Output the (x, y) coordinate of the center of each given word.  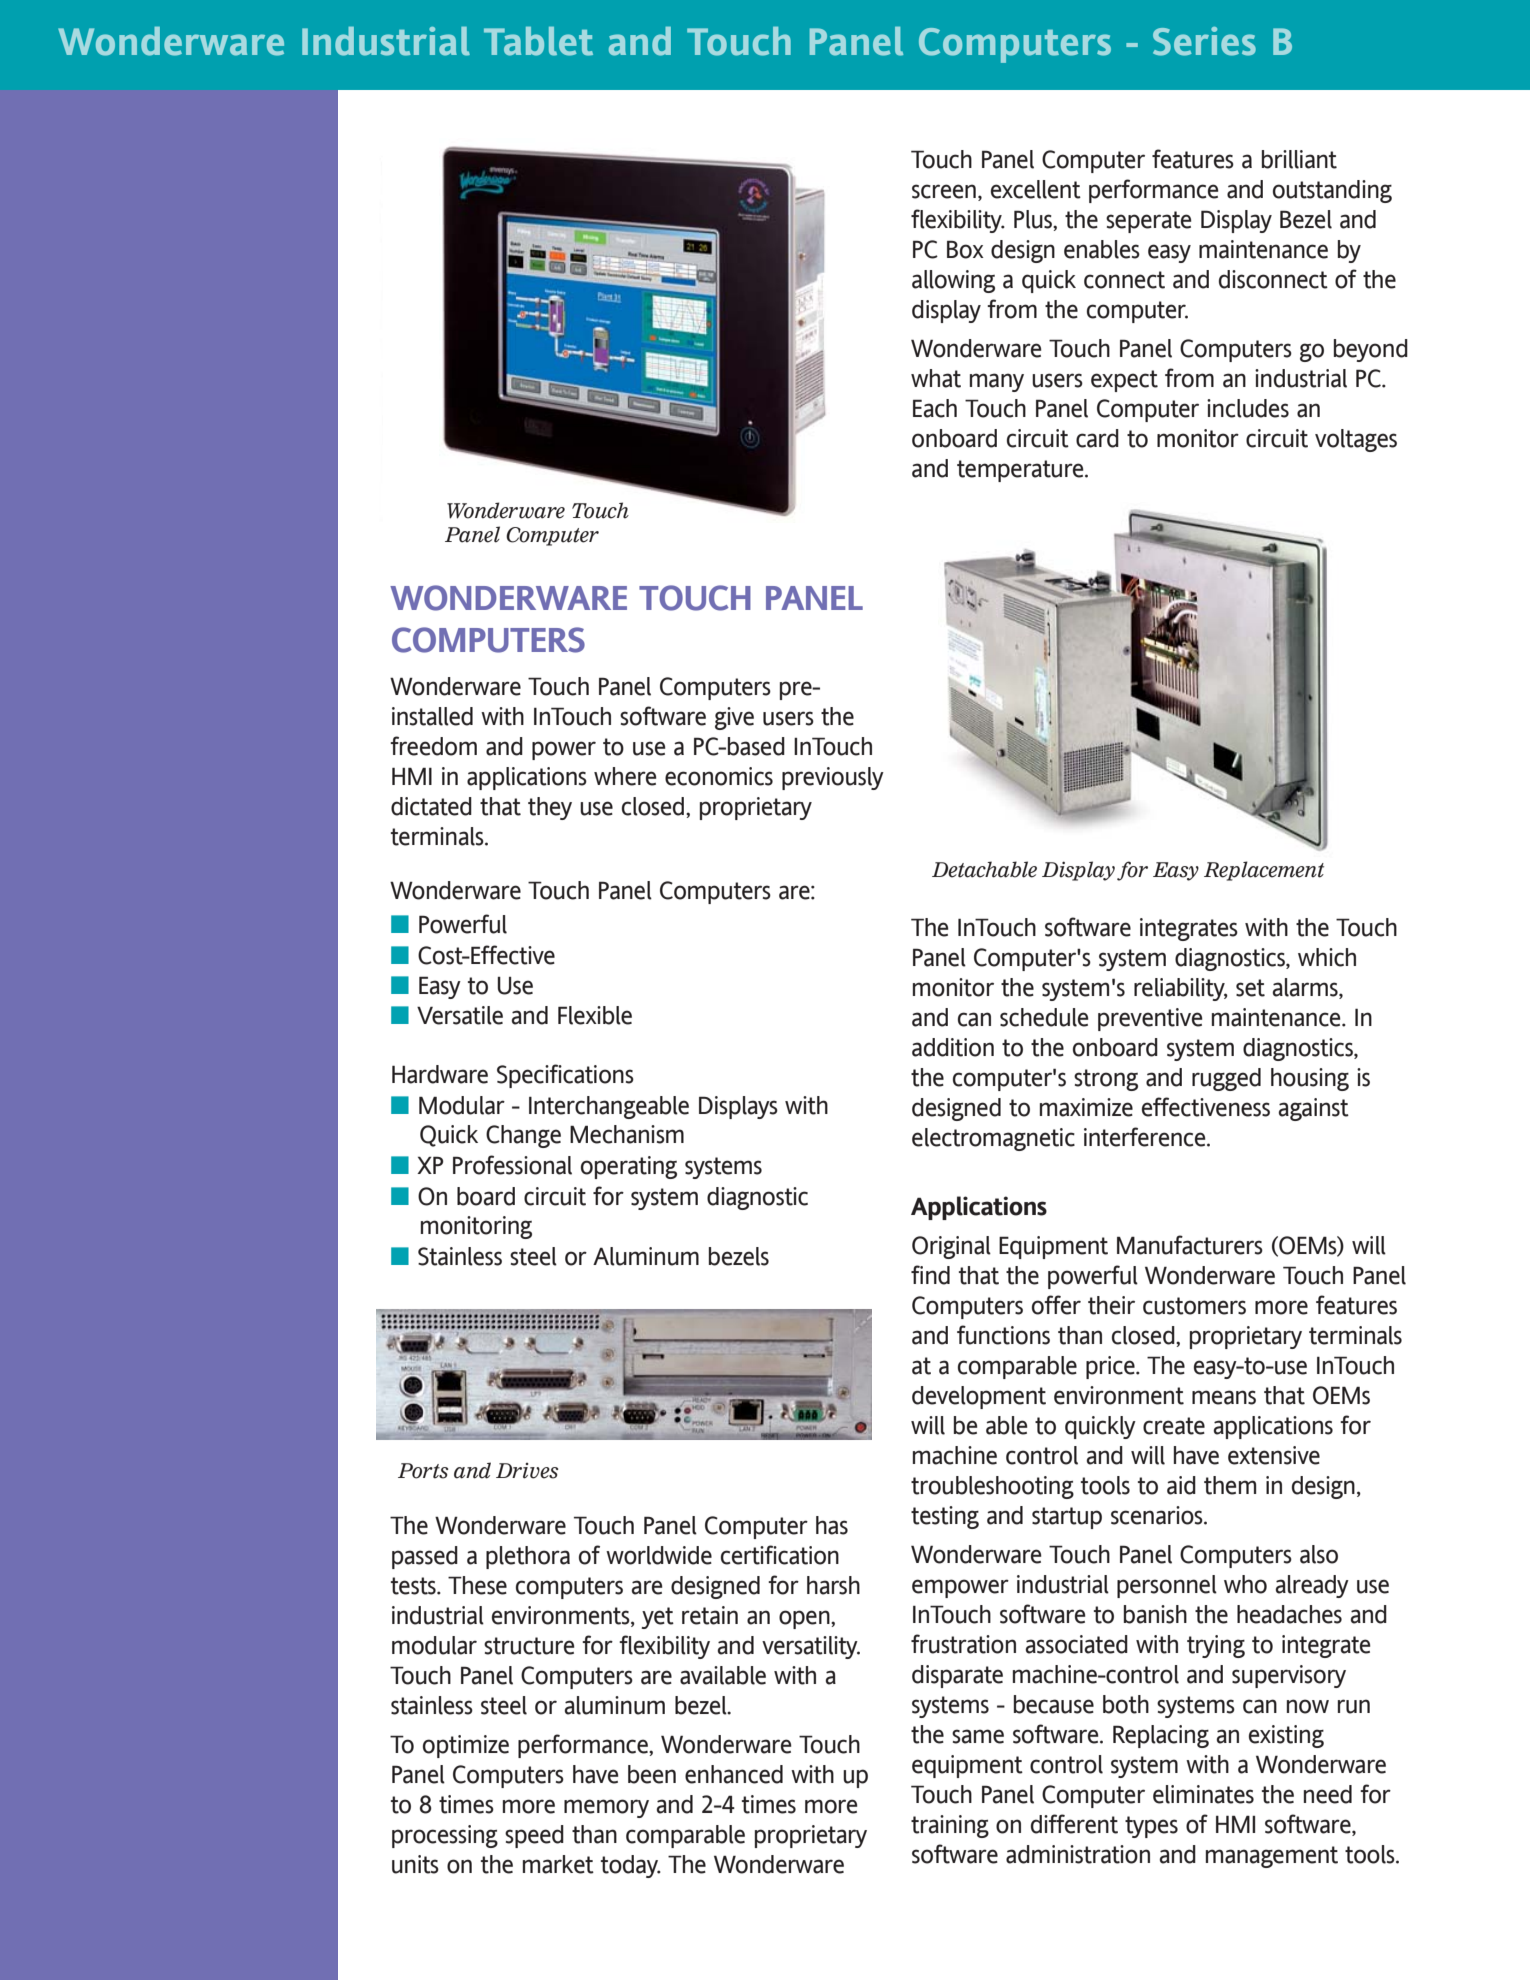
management (1272, 1857)
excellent (1036, 189)
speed (534, 1836)
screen (944, 191)
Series (1204, 41)
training (950, 1826)
